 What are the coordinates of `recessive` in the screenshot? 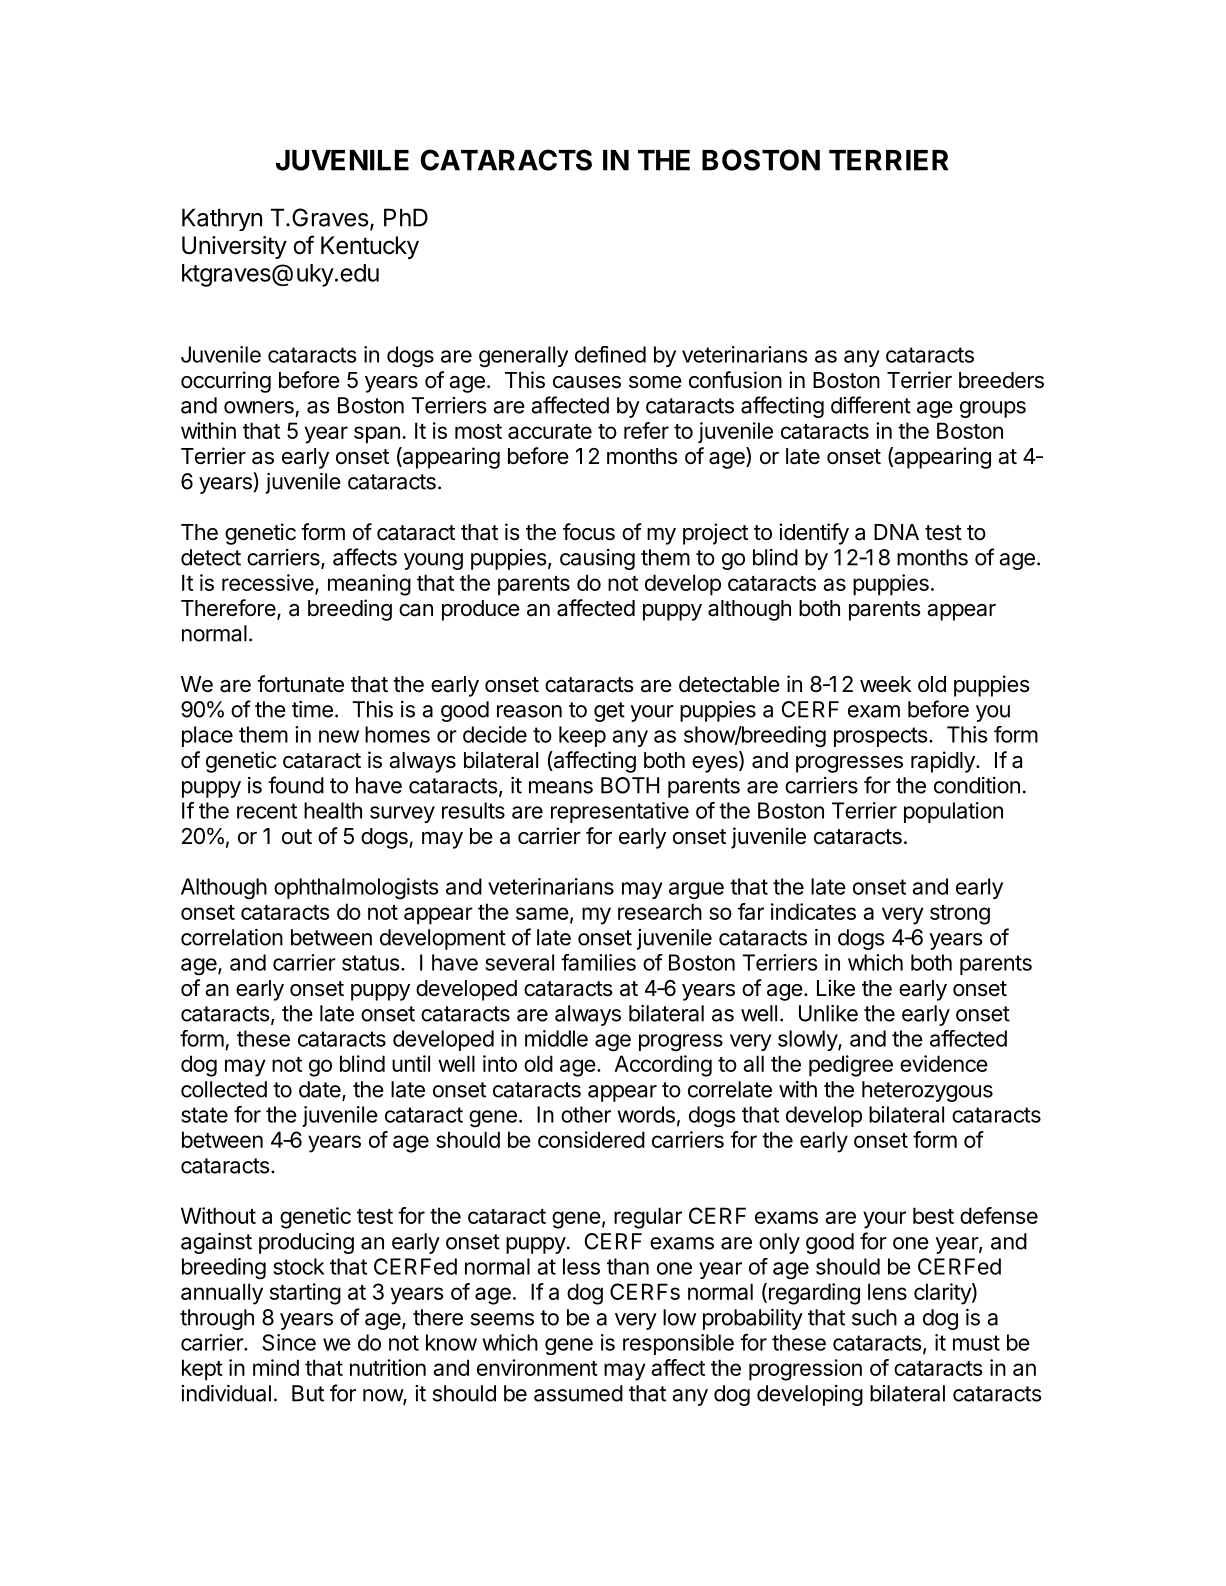 It's located at (268, 582).
